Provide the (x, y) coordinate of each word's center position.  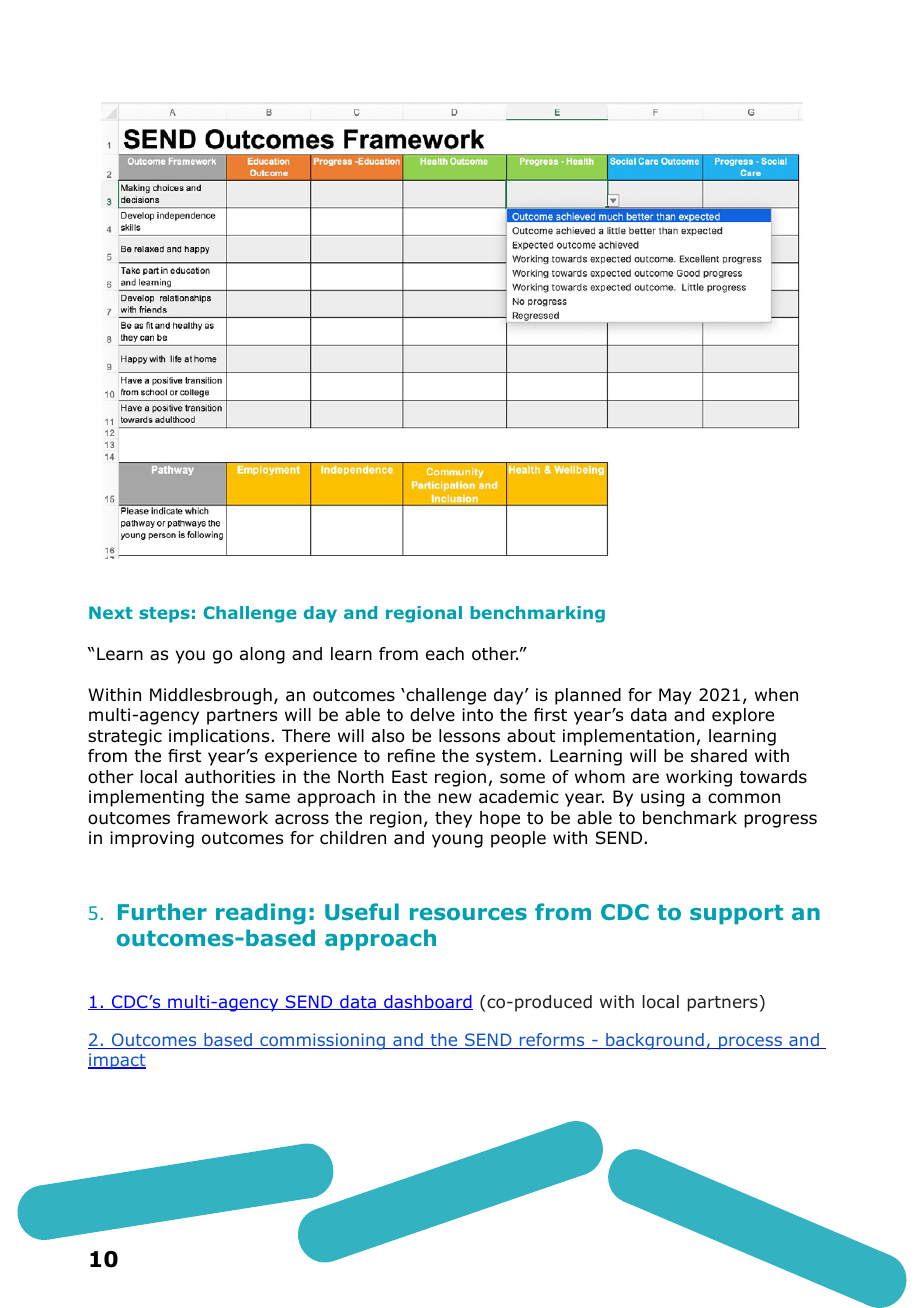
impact (117, 1061)
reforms (552, 1041)
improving (152, 839)
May (675, 696)
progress (780, 821)
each (445, 654)
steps (164, 615)
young (457, 841)
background (655, 1041)
